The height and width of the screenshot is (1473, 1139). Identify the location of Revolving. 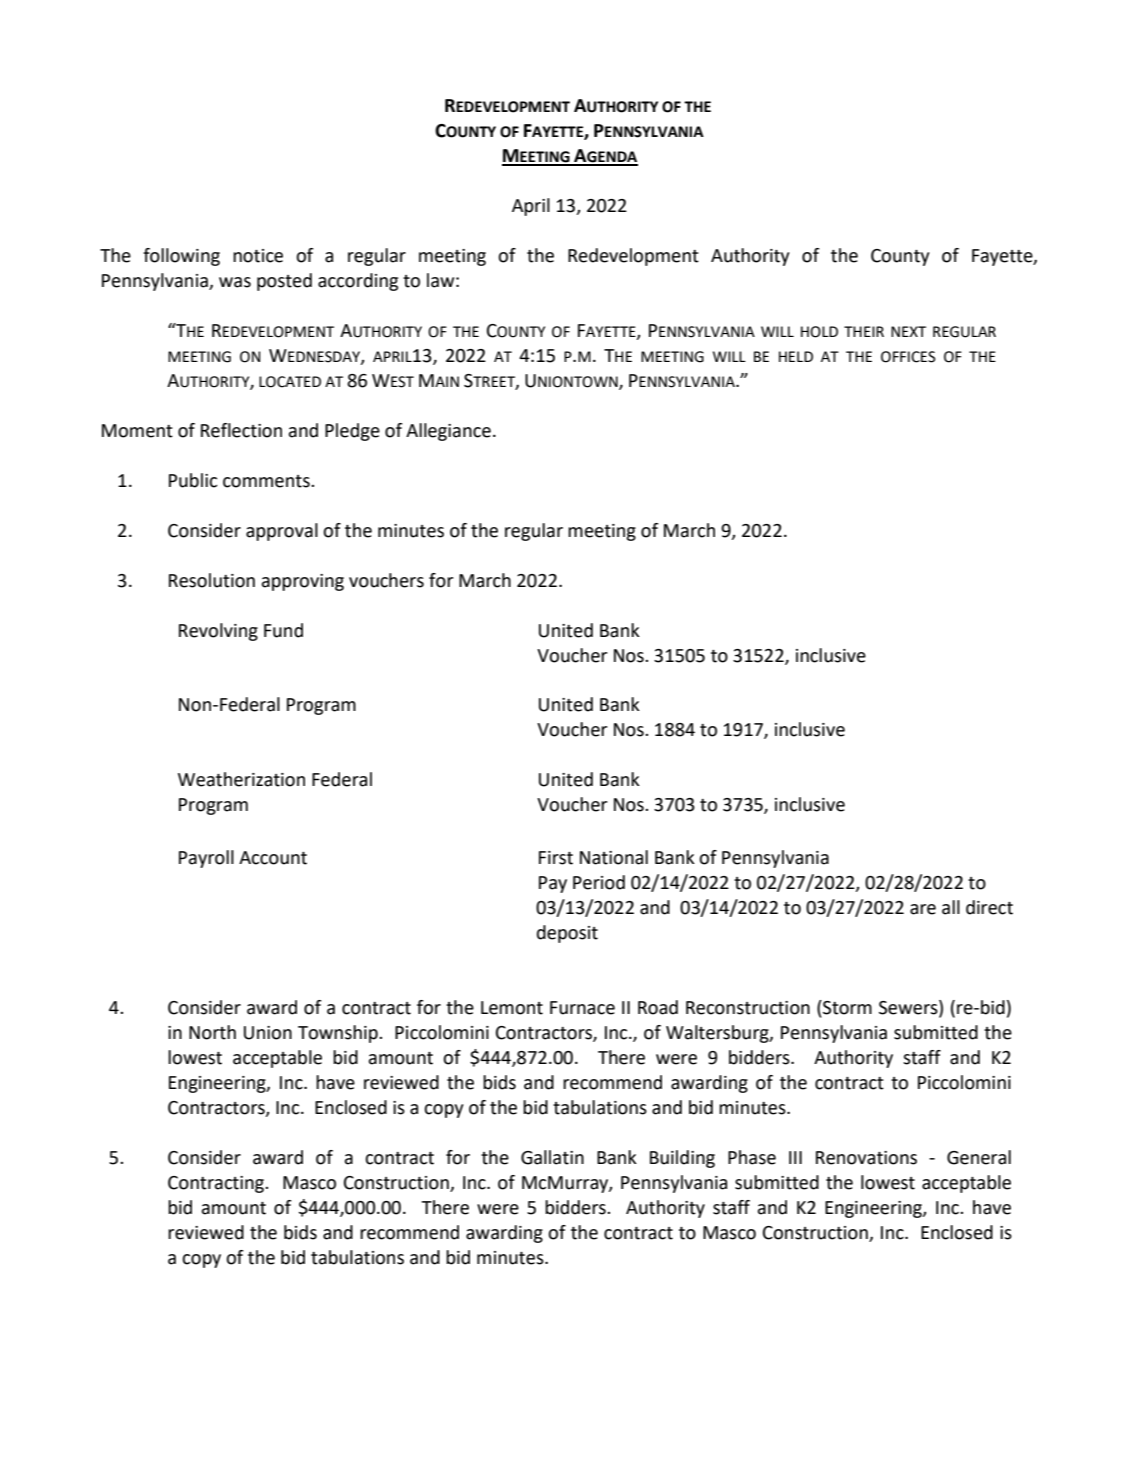
(218, 632).
